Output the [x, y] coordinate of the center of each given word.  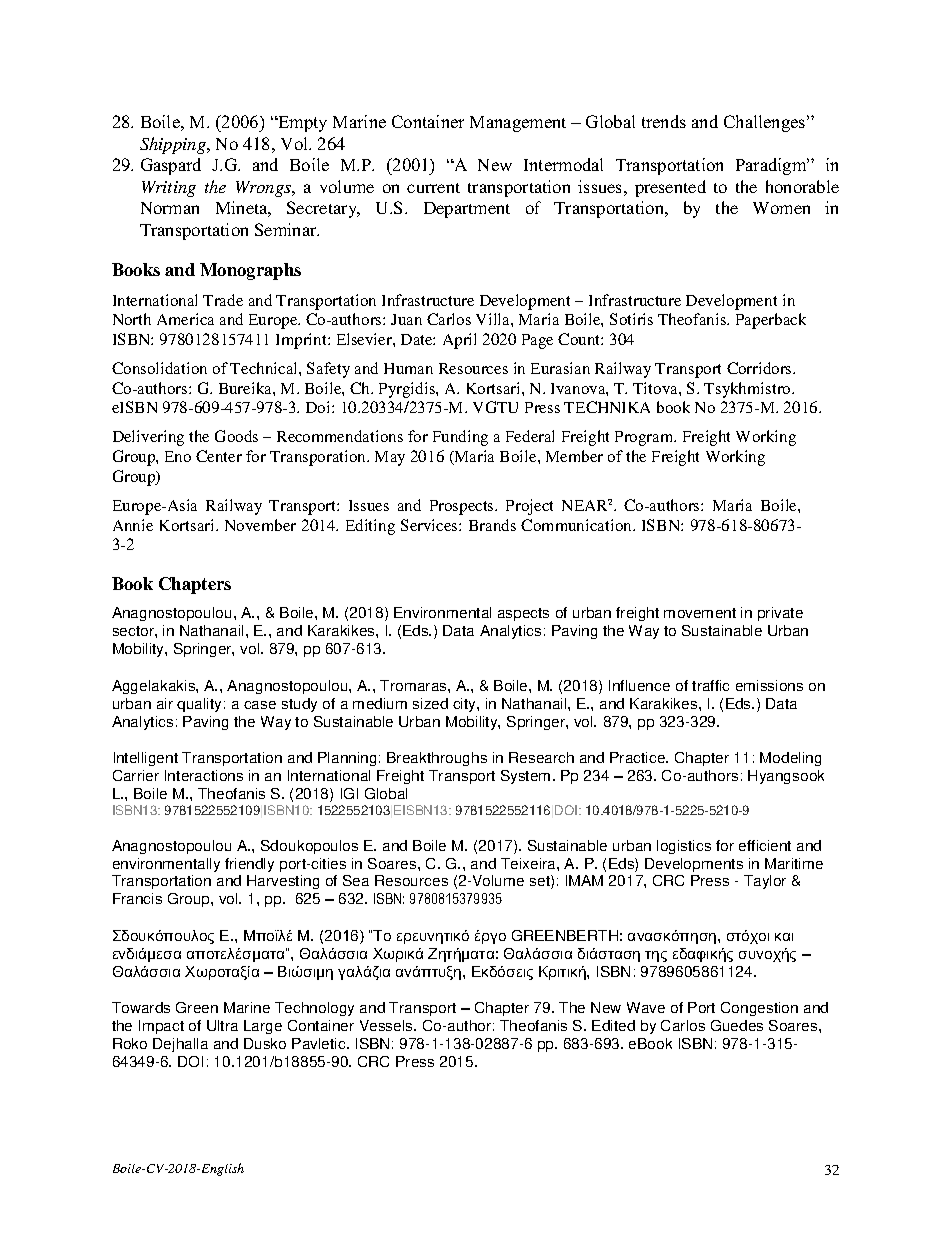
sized [430, 703]
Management [518, 124]
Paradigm [772, 166]
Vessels [387, 1025]
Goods [236, 436]
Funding [460, 438]
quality [201, 705]
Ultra [222, 1025]
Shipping [174, 145]
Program [645, 438]
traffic [710, 685]
